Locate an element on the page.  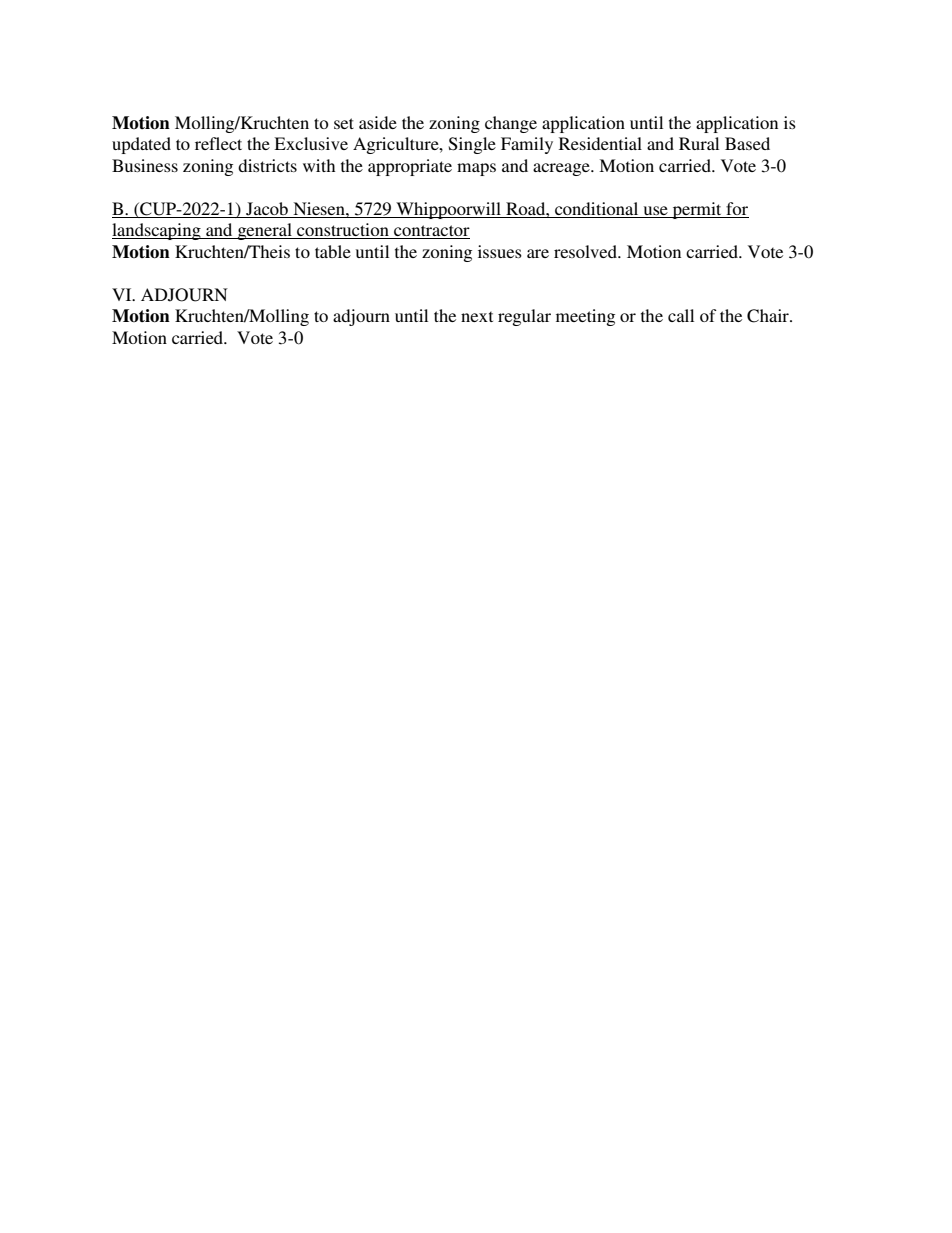
reflect is located at coordinates (218, 143).
